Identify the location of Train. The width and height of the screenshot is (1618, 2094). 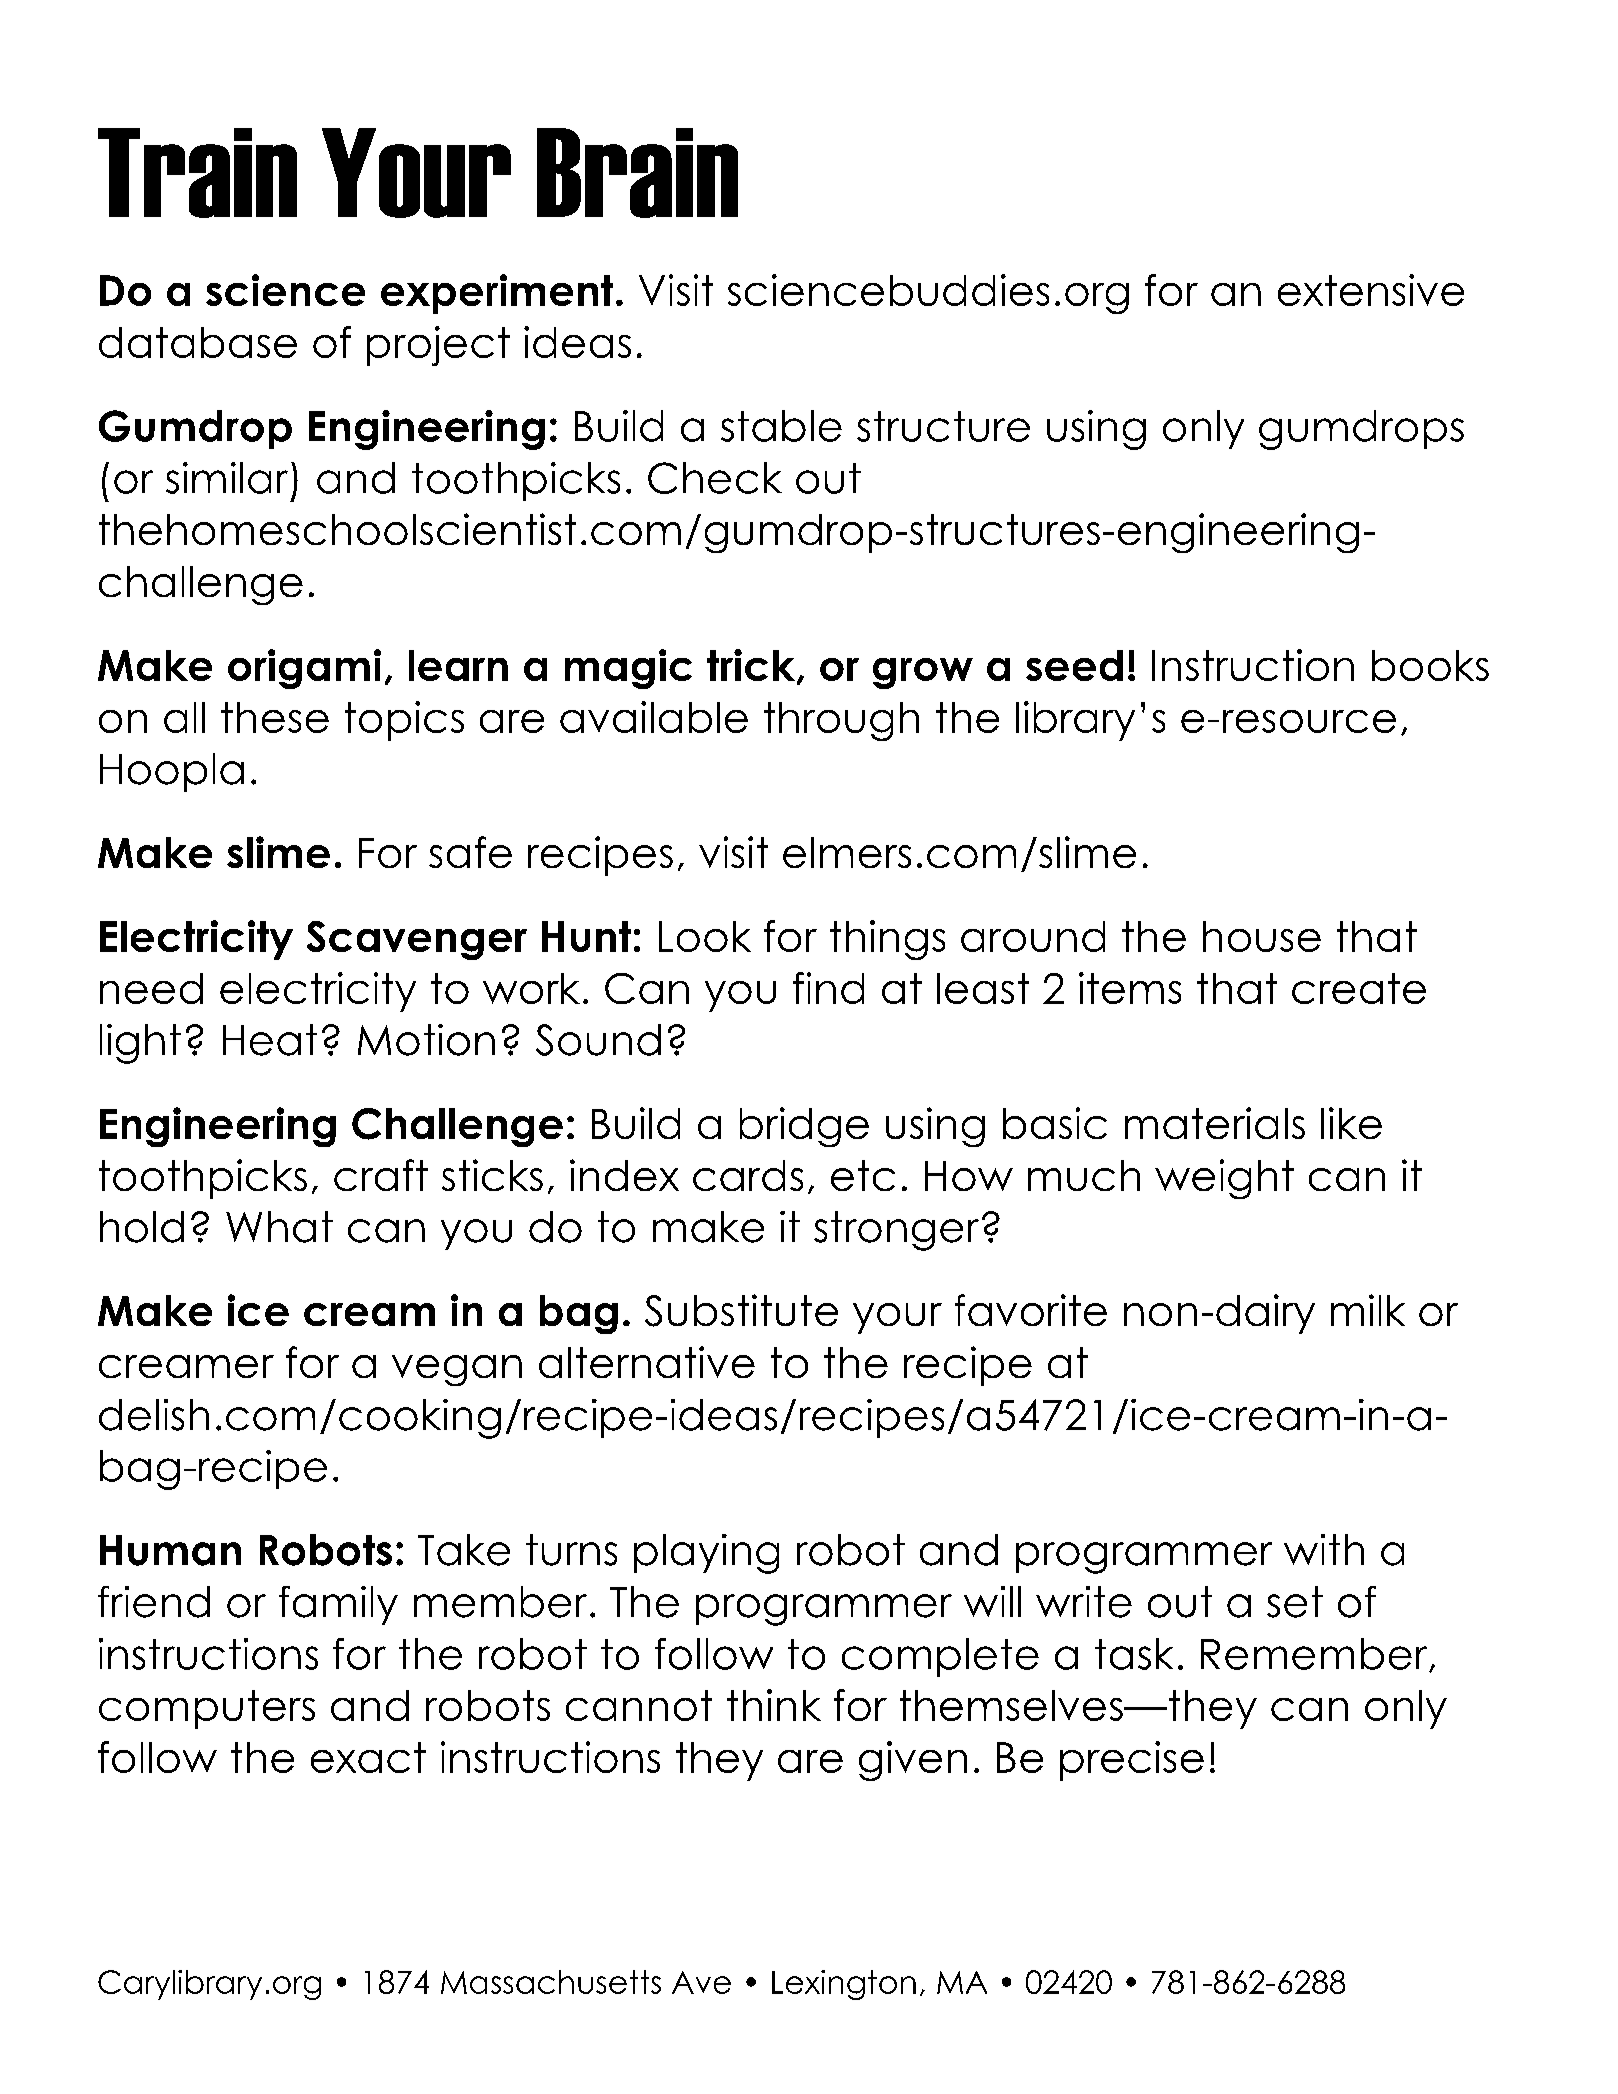
(197, 173).
